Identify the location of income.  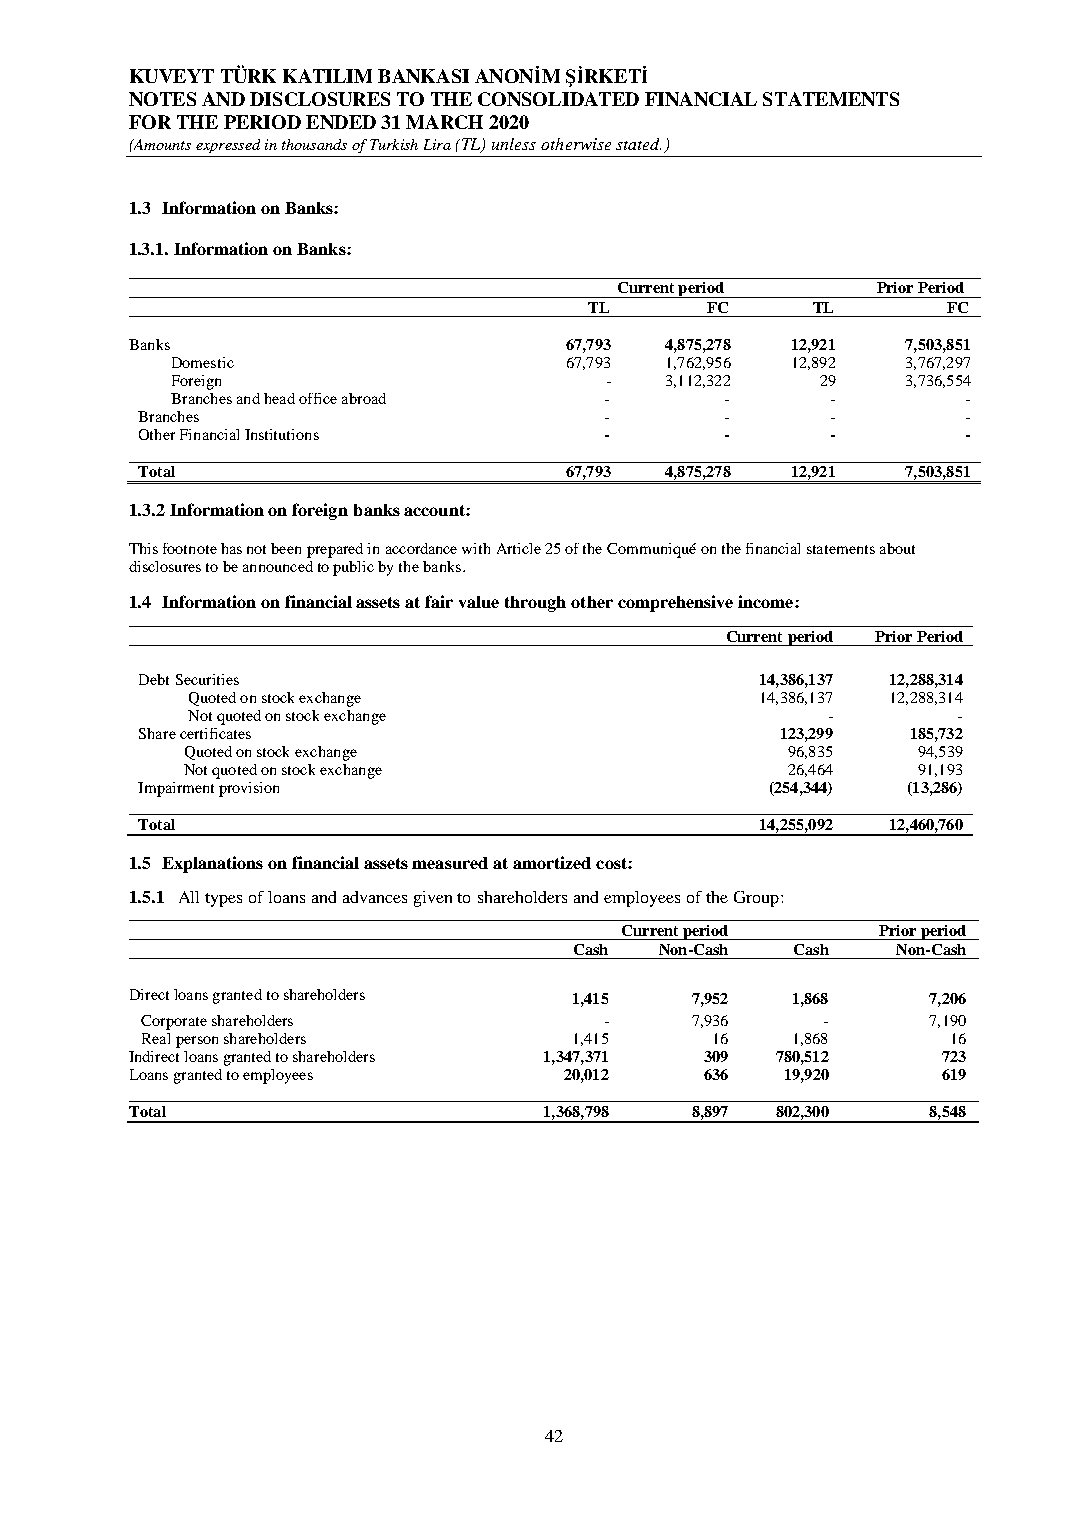
(767, 601).
